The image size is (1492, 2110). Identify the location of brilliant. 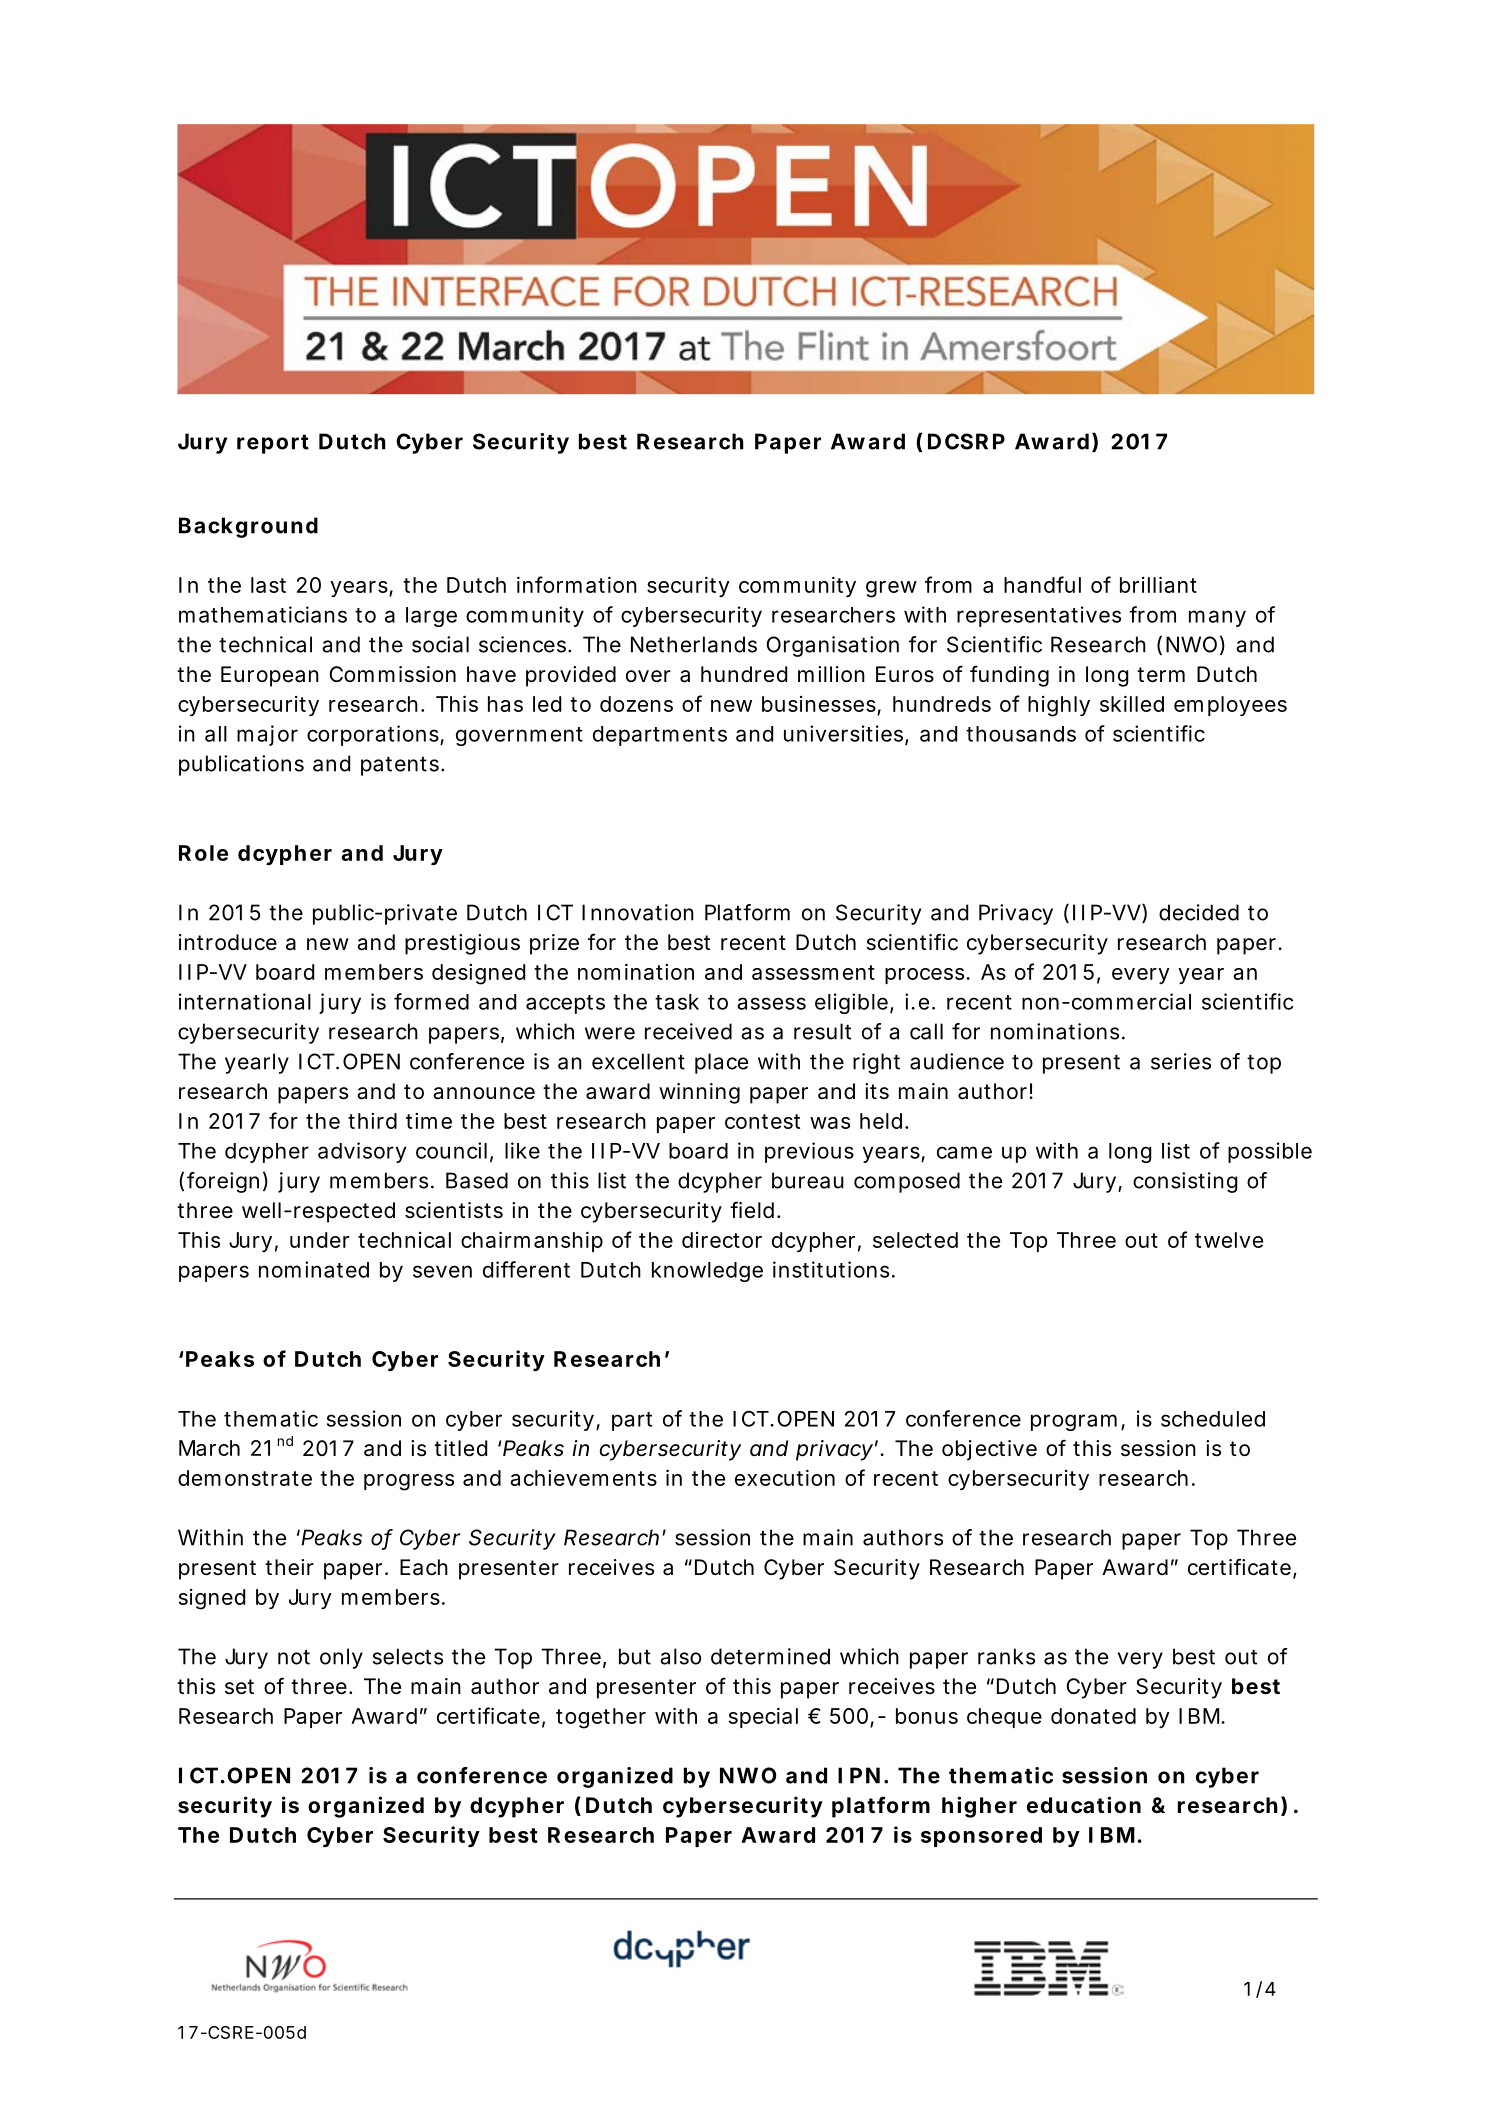
(1158, 584).
